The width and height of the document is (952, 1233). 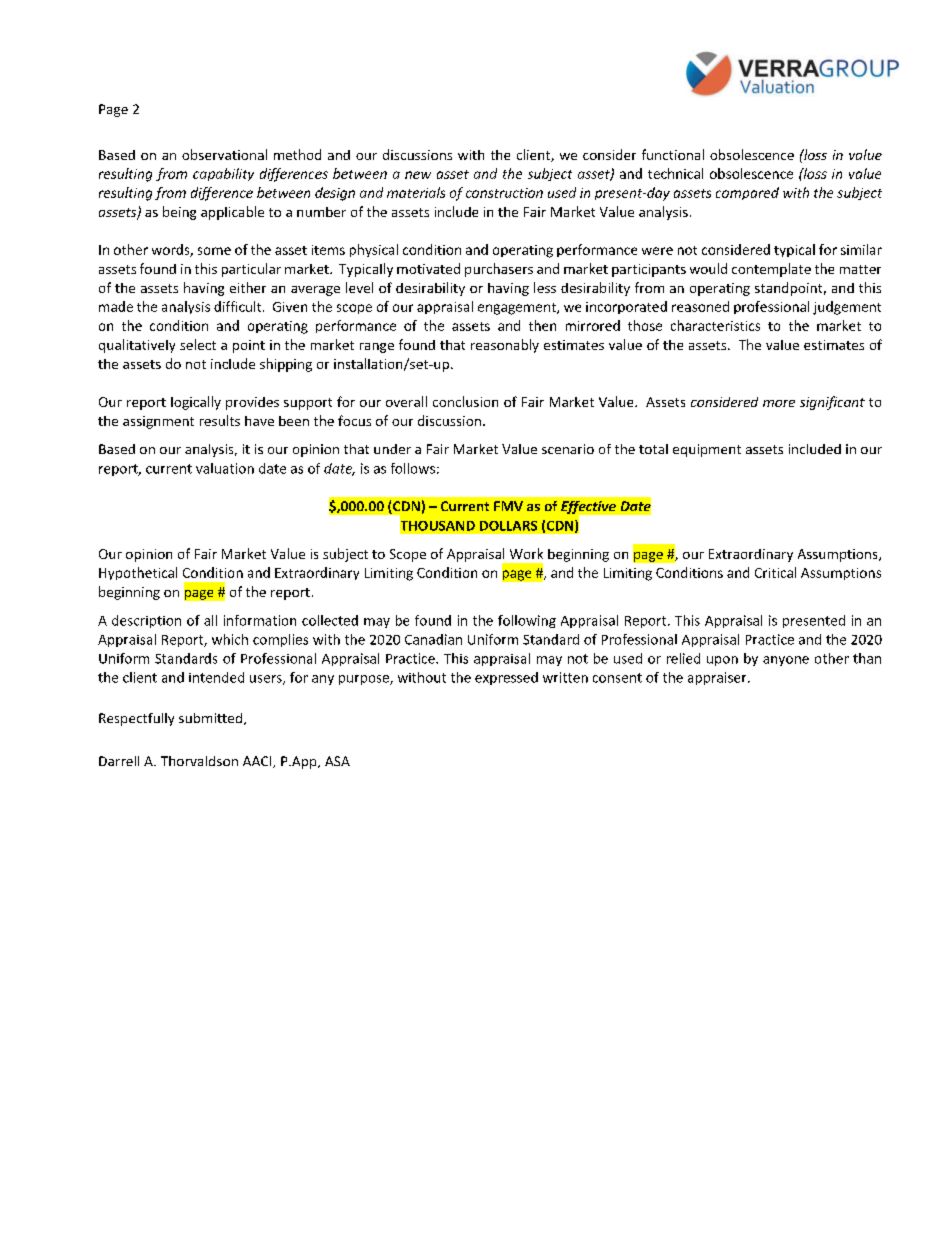 I want to click on appraiser, so click(x=718, y=678).
